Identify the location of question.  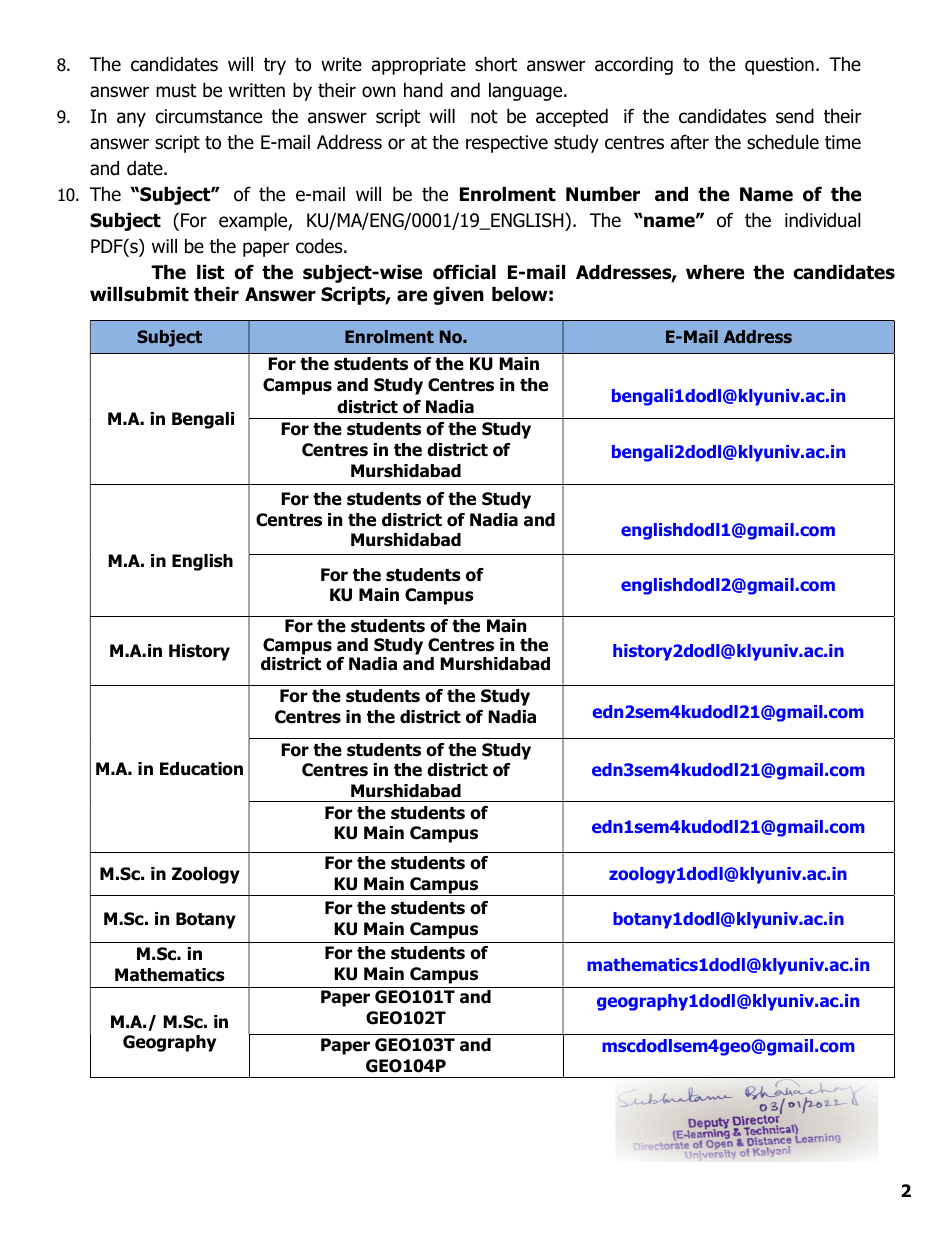
(779, 66).
